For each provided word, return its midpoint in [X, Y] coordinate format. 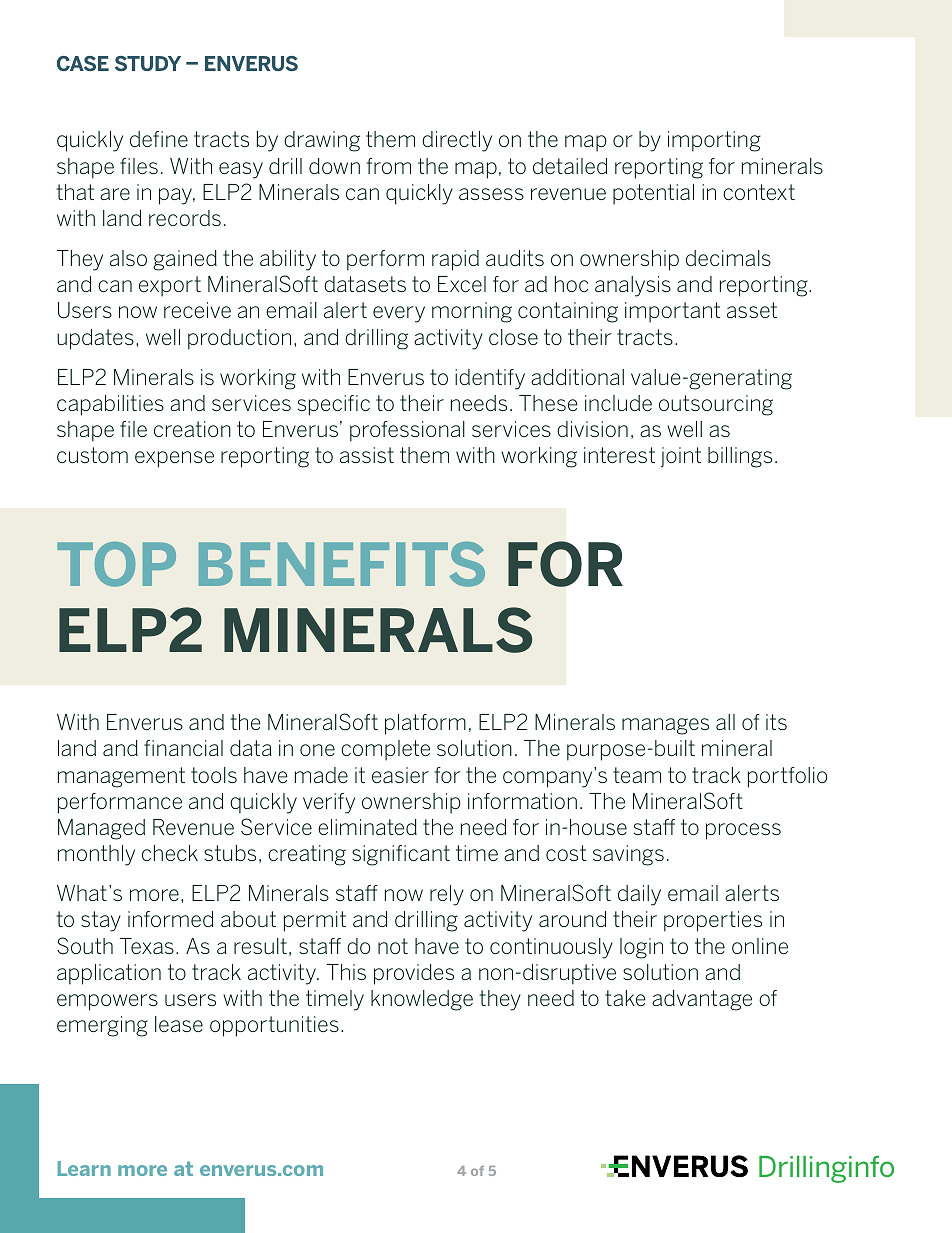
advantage [702, 1000]
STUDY [148, 63]
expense [174, 459]
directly [457, 141]
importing [714, 141]
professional [407, 431]
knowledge [422, 1000]
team [637, 775]
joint [681, 457]
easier [400, 775]
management [121, 777]
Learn [84, 1168]
